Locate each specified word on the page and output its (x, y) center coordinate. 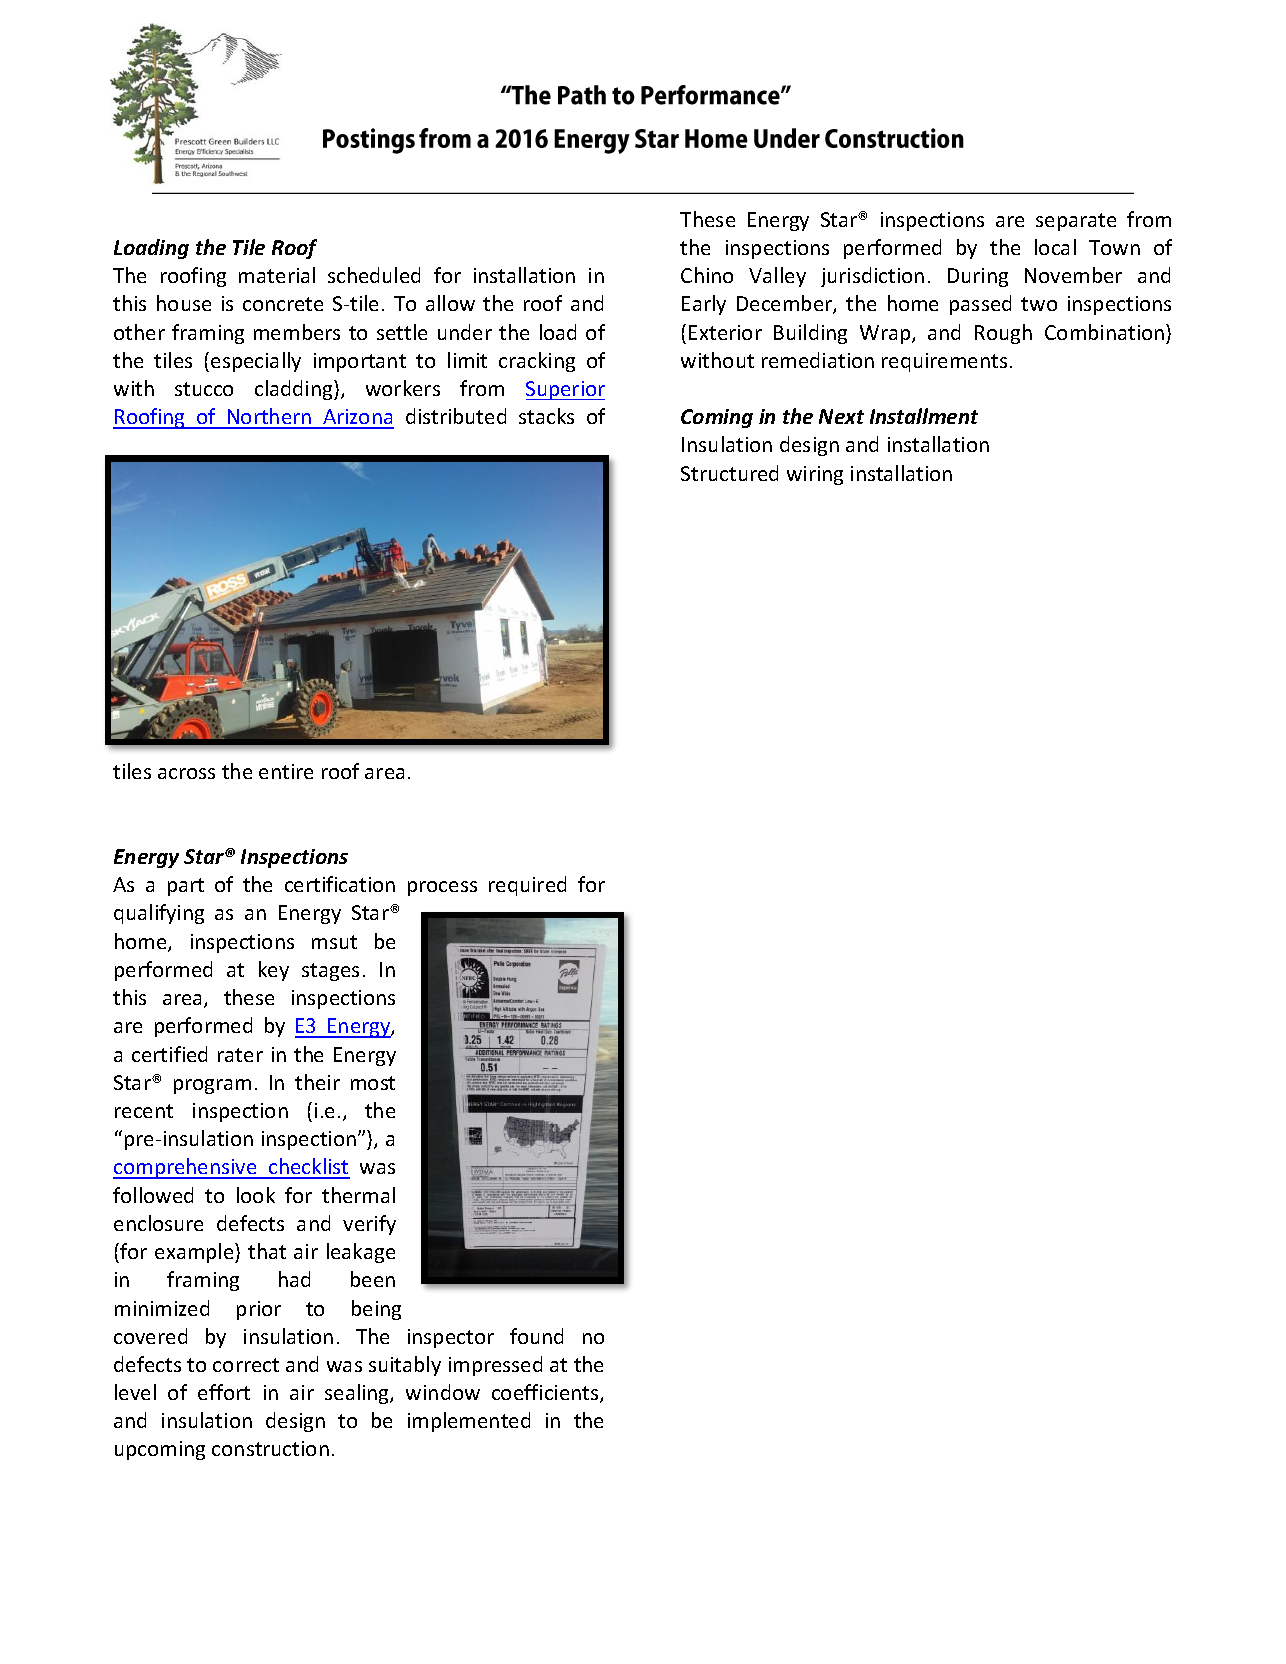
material (277, 275)
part (186, 887)
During (978, 277)
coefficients (546, 1393)
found (536, 1336)
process (442, 888)
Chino (707, 275)
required (527, 886)
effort (224, 1392)
